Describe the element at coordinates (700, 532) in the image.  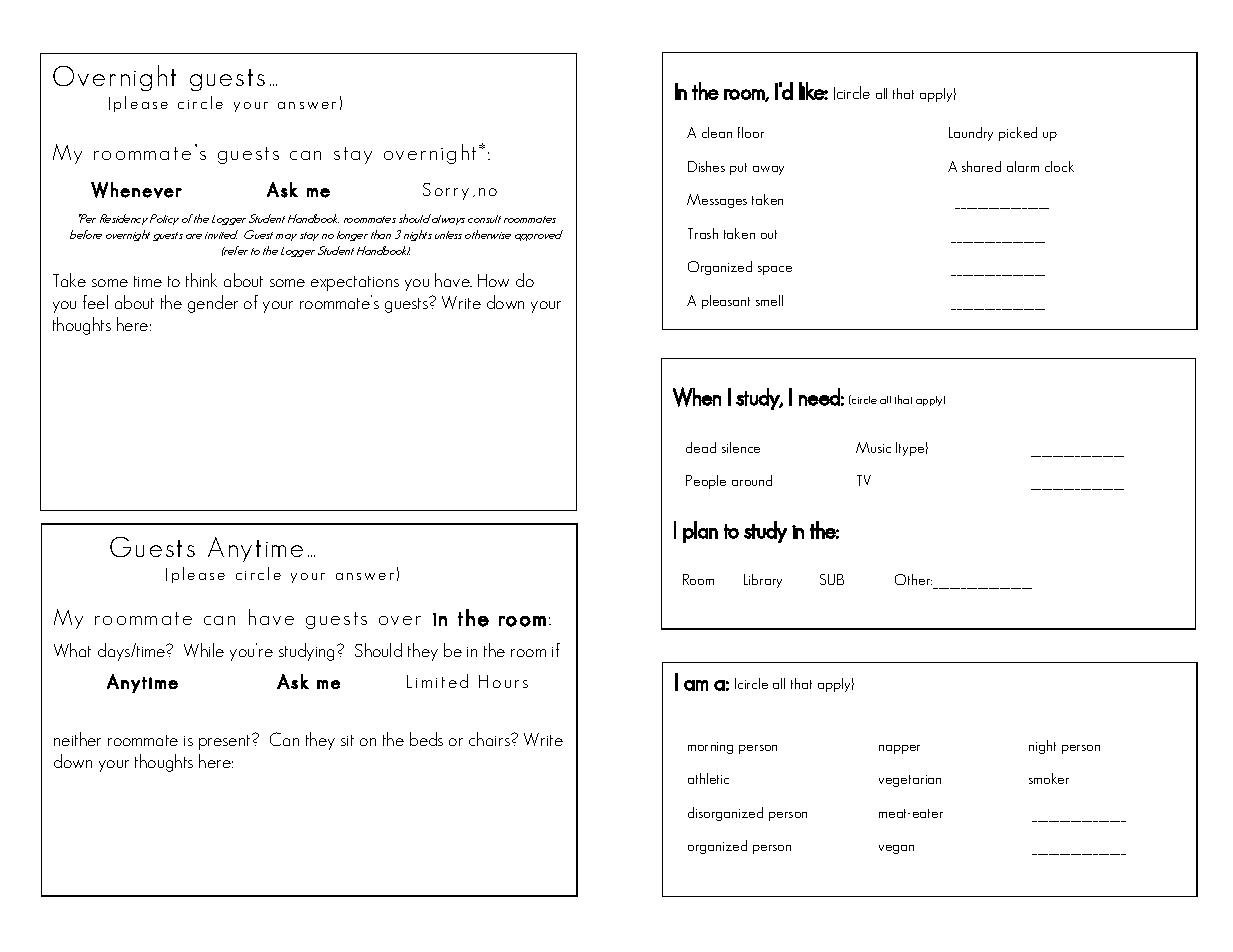
I see `plan` at that location.
